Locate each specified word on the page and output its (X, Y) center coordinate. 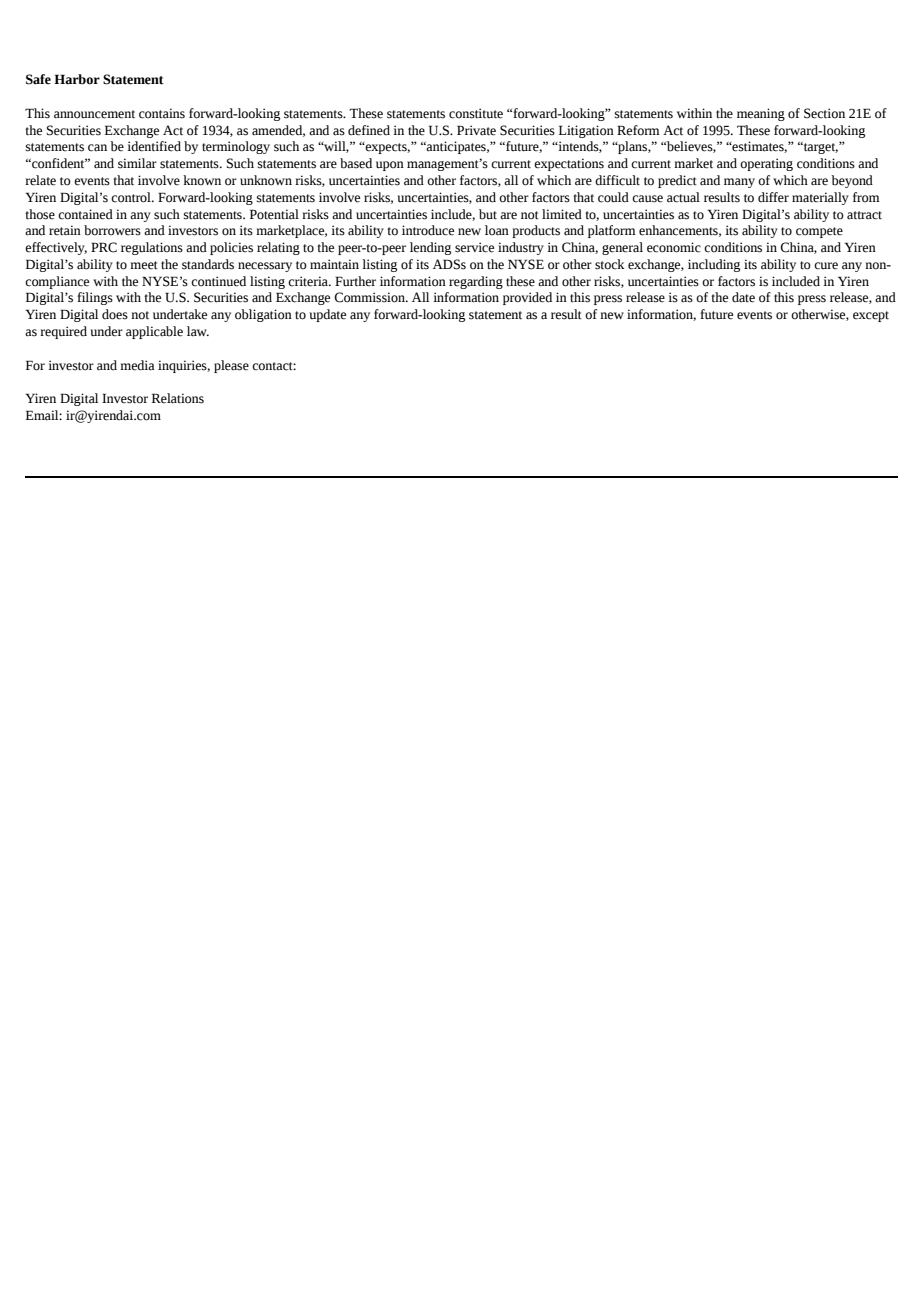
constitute (476, 113)
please (231, 366)
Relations (178, 398)
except (871, 316)
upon (390, 166)
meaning (761, 114)
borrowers (112, 230)
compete (819, 232)
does (115, 314)
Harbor (77, 79)
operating (766, 164)
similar (137, 163)
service (474, 247)
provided (527, 298)
